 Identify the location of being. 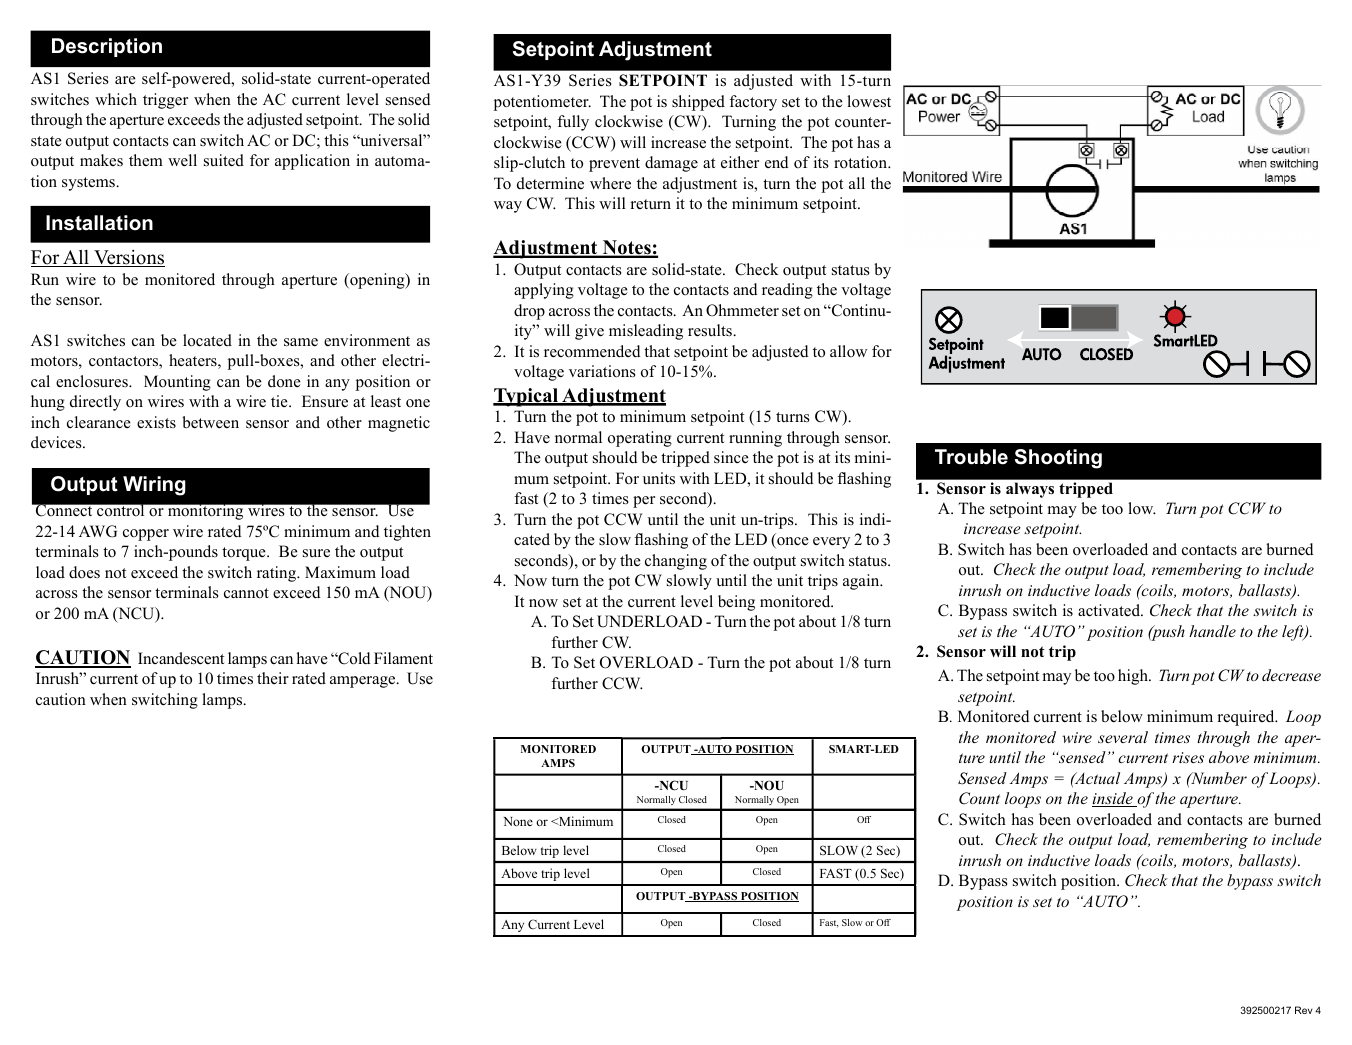
(736, 603).
